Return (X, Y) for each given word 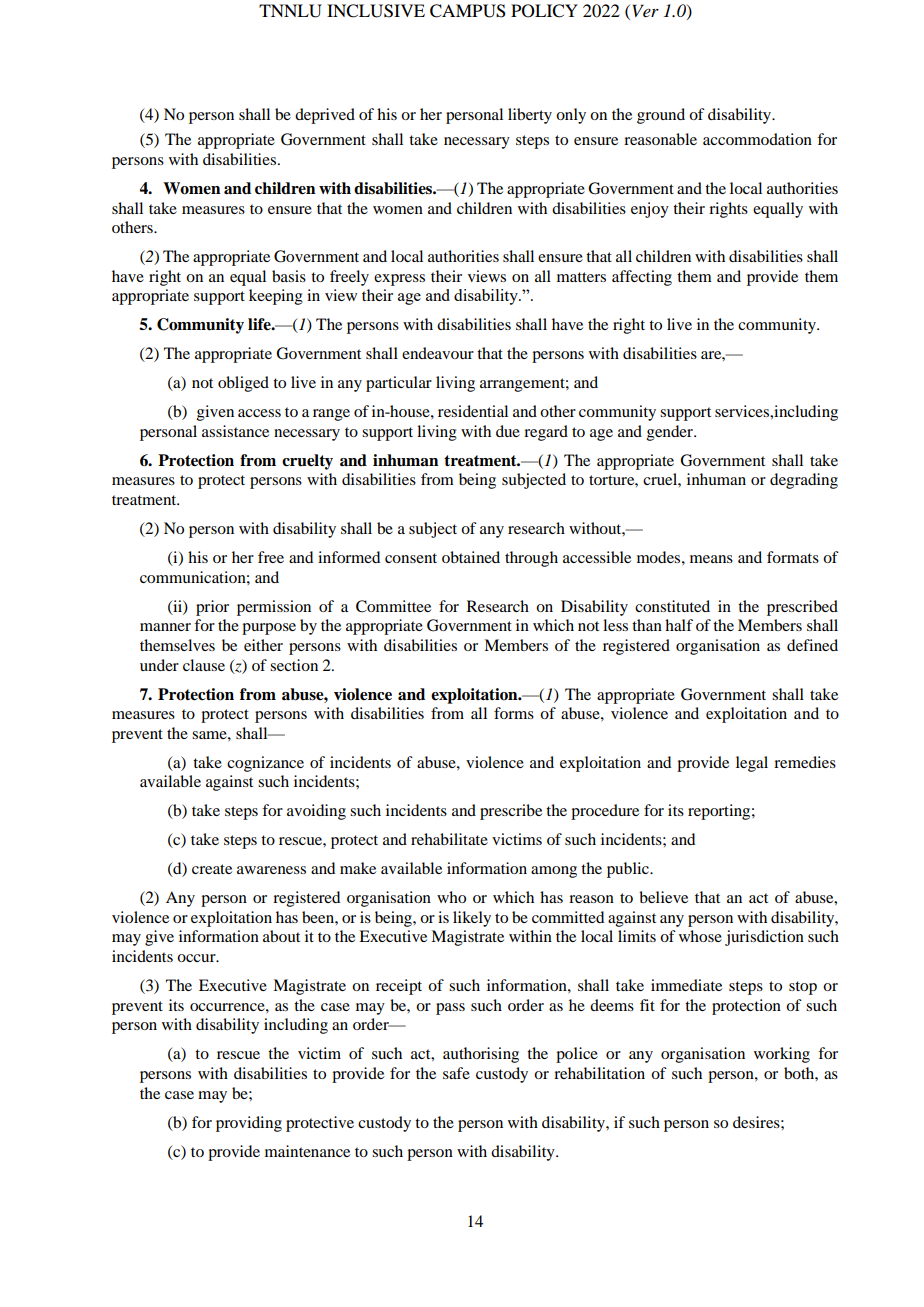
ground (661, 116)
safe (456, 1073)
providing (249, 1124)
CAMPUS (468, 11)
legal (752, 764)
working (782, 1055)
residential (473, 411)
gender (671, 433)
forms (514, 713)
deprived (325, 116)
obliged (243, 384)
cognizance (265, 764)
